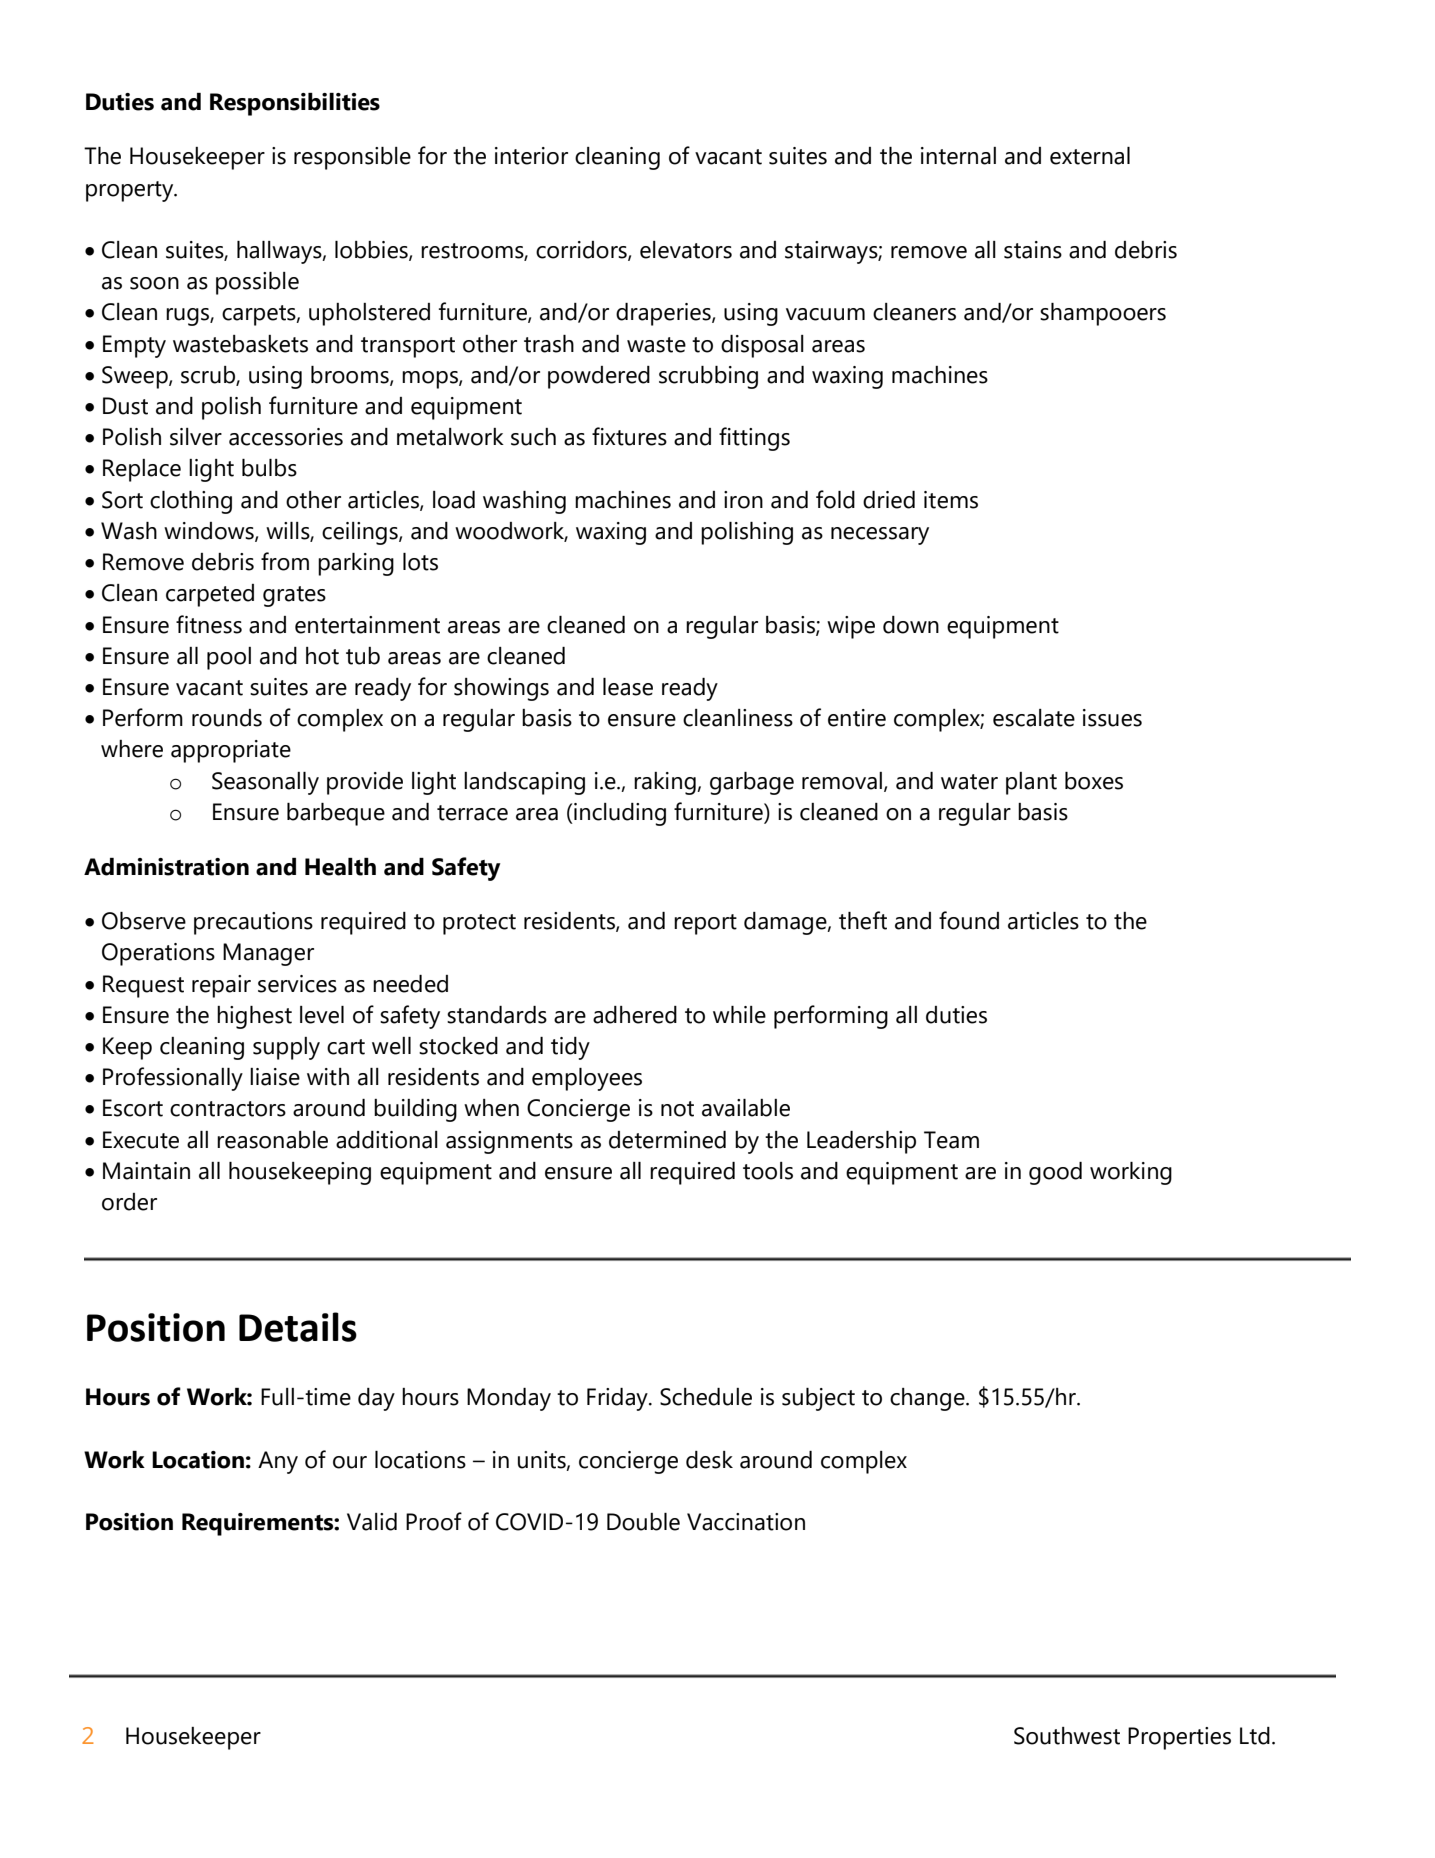  What do you see at coordinates (285, 561) in the document?
I see `from` at bounding box center [285, 561].
